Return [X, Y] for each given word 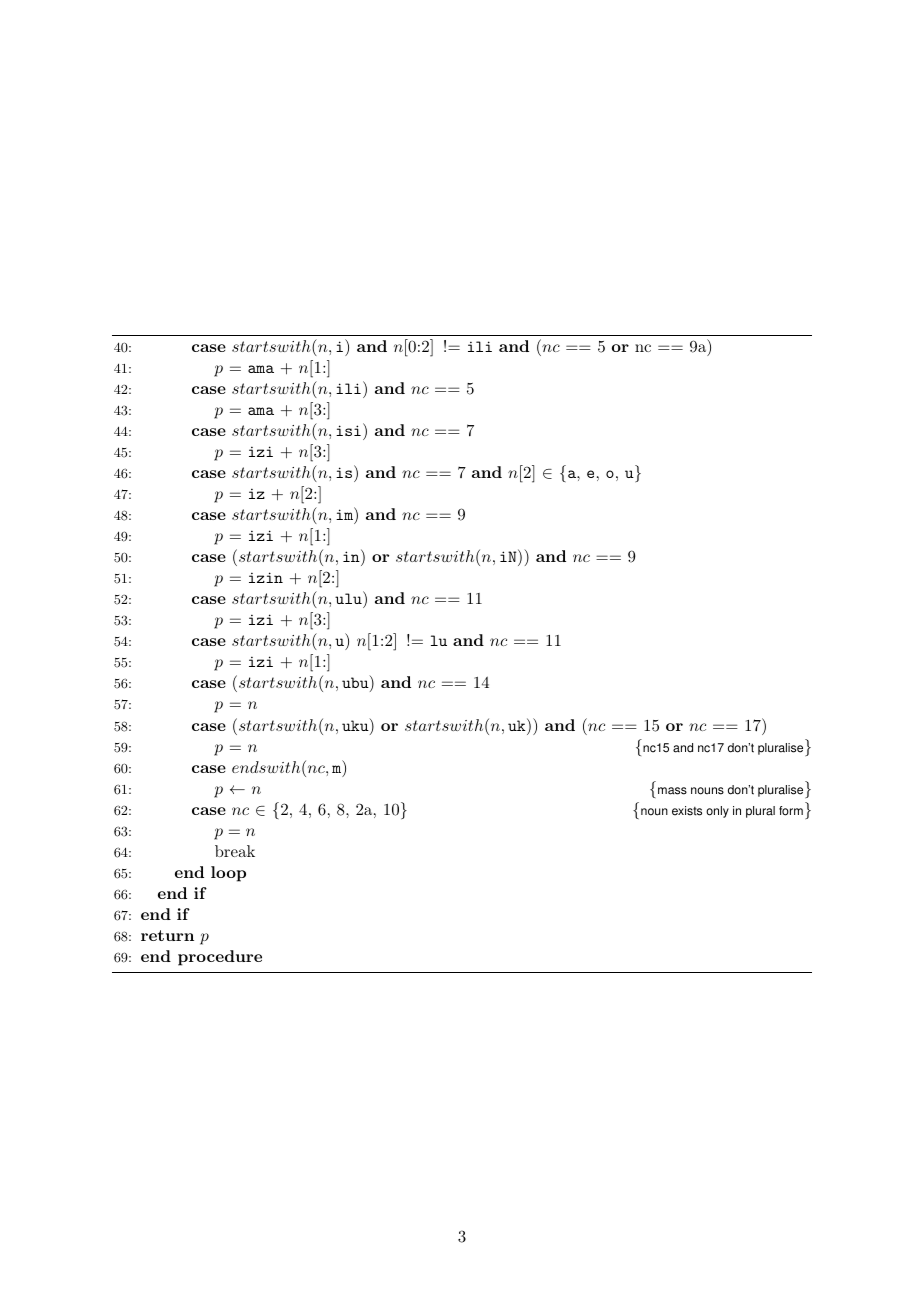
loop [228, 874]
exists [687, 811]
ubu [356, 683]
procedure [220, 958]
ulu [349, 598]
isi [348, 430]
